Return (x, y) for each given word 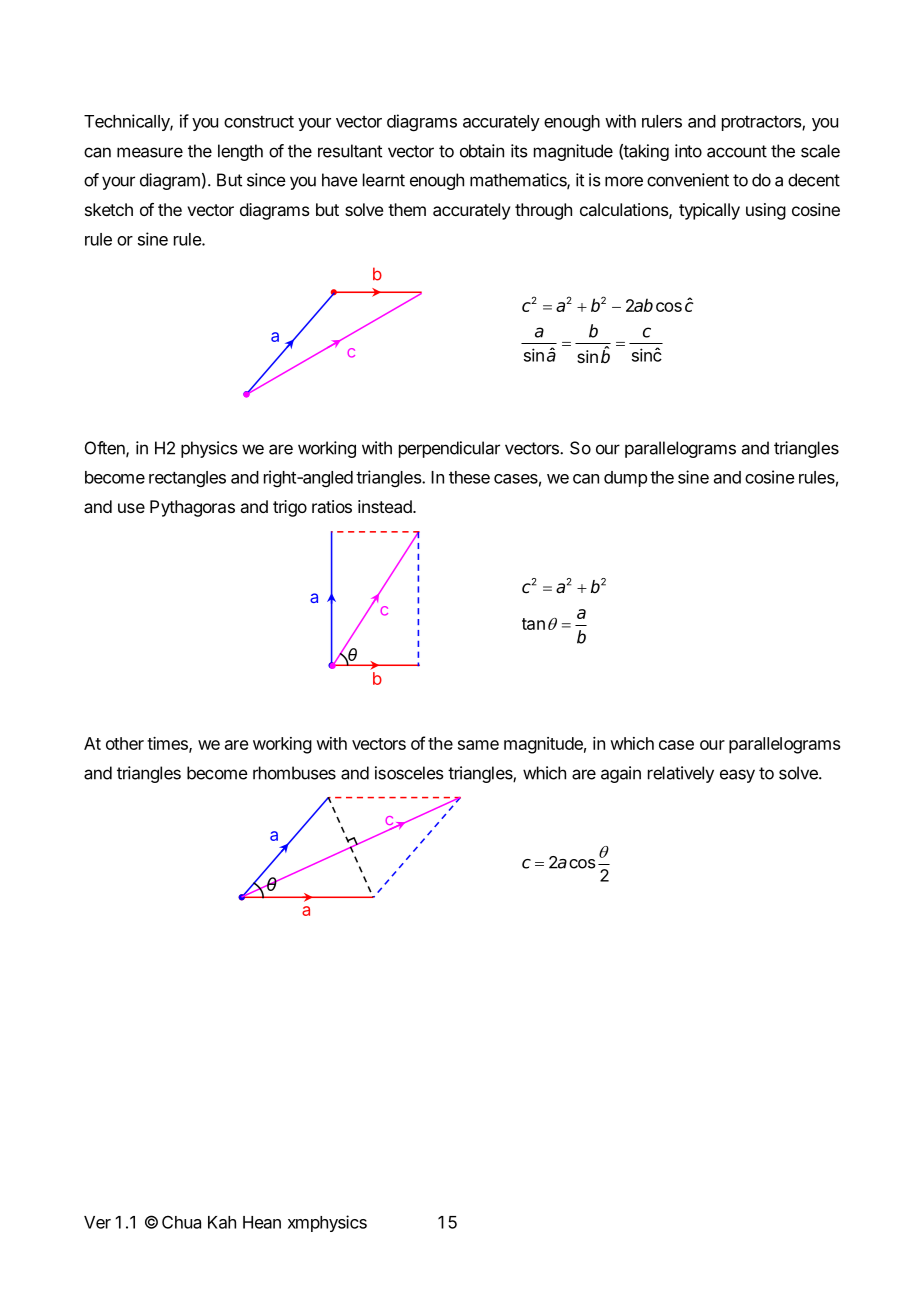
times (168, 744)
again (621, 774)
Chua (181, 1222)
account (737, 151)
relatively (681, 774)
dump (625, 479)
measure (150, 152)
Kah (222, 1222)
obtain (482, 151)
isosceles (409, 773)
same (478, 745)
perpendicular (449, 449)
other (125, 743)
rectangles (187, 479)
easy (737, 776)
